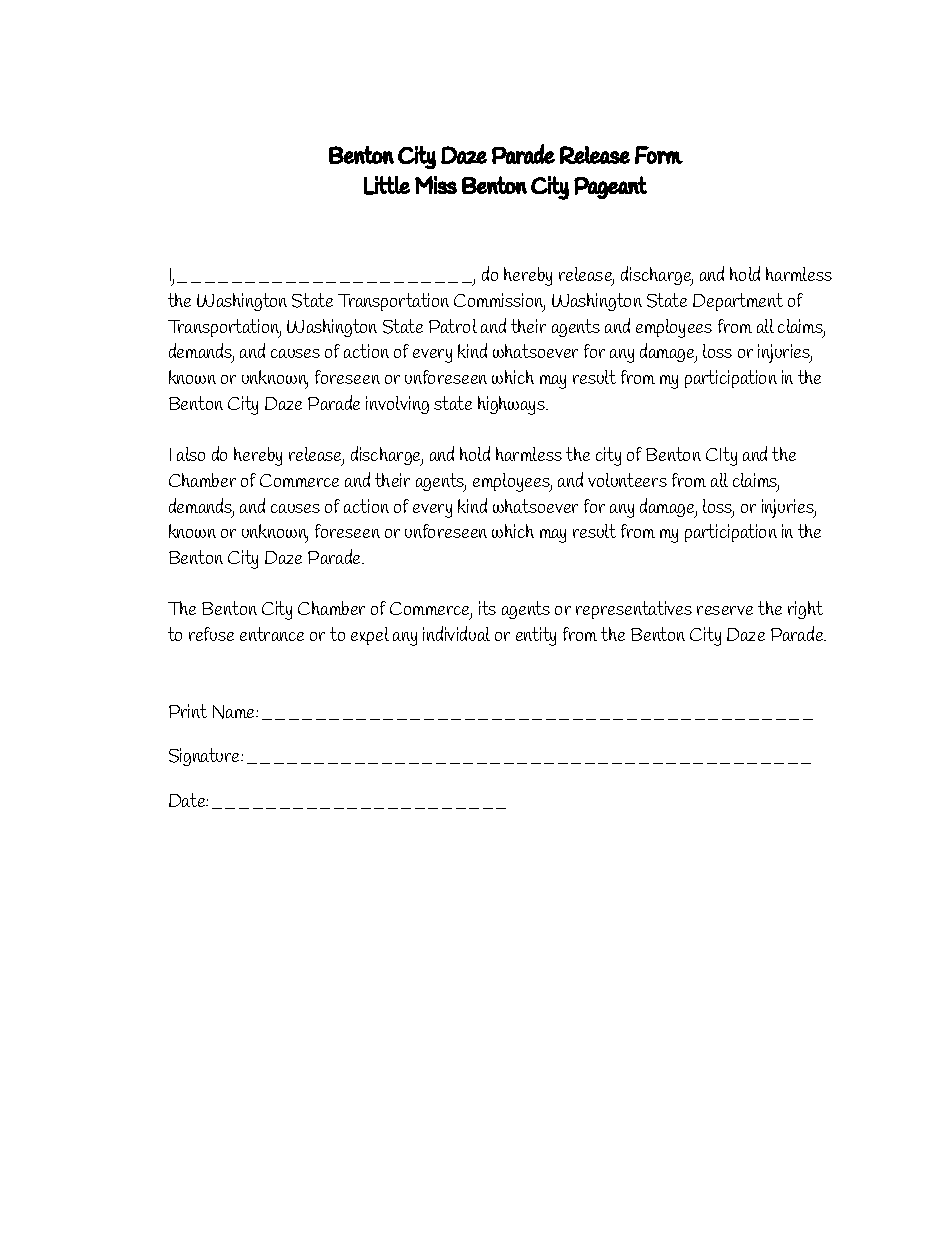  I want to click on involving, so click(397, 405).
